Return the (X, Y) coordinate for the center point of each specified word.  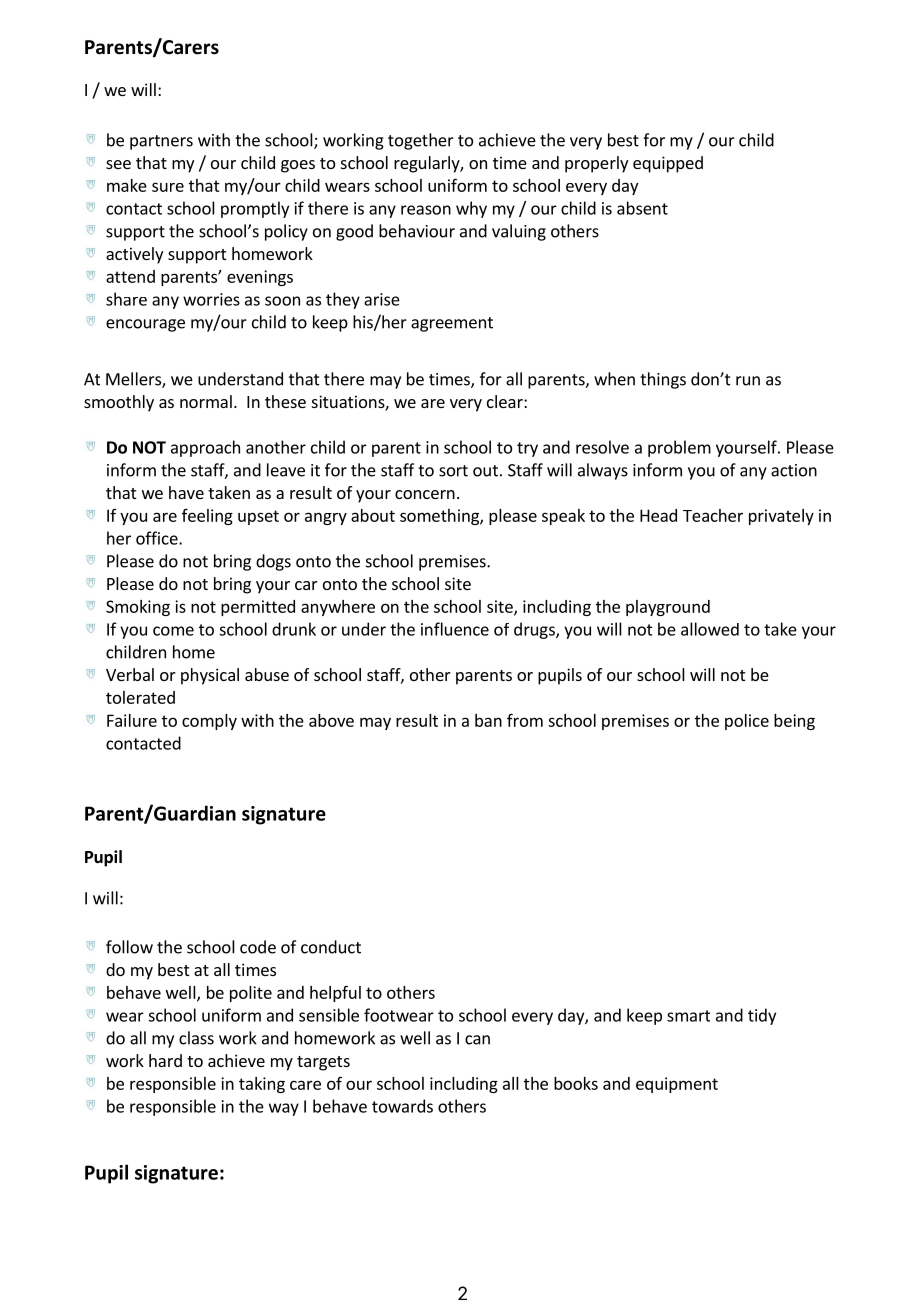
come (173, 631)
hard (165, 1060)
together (421, 141)
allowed (710, 629)
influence (455, 629)
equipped (668, 164)
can (477, 1040)
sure (168, 187)
